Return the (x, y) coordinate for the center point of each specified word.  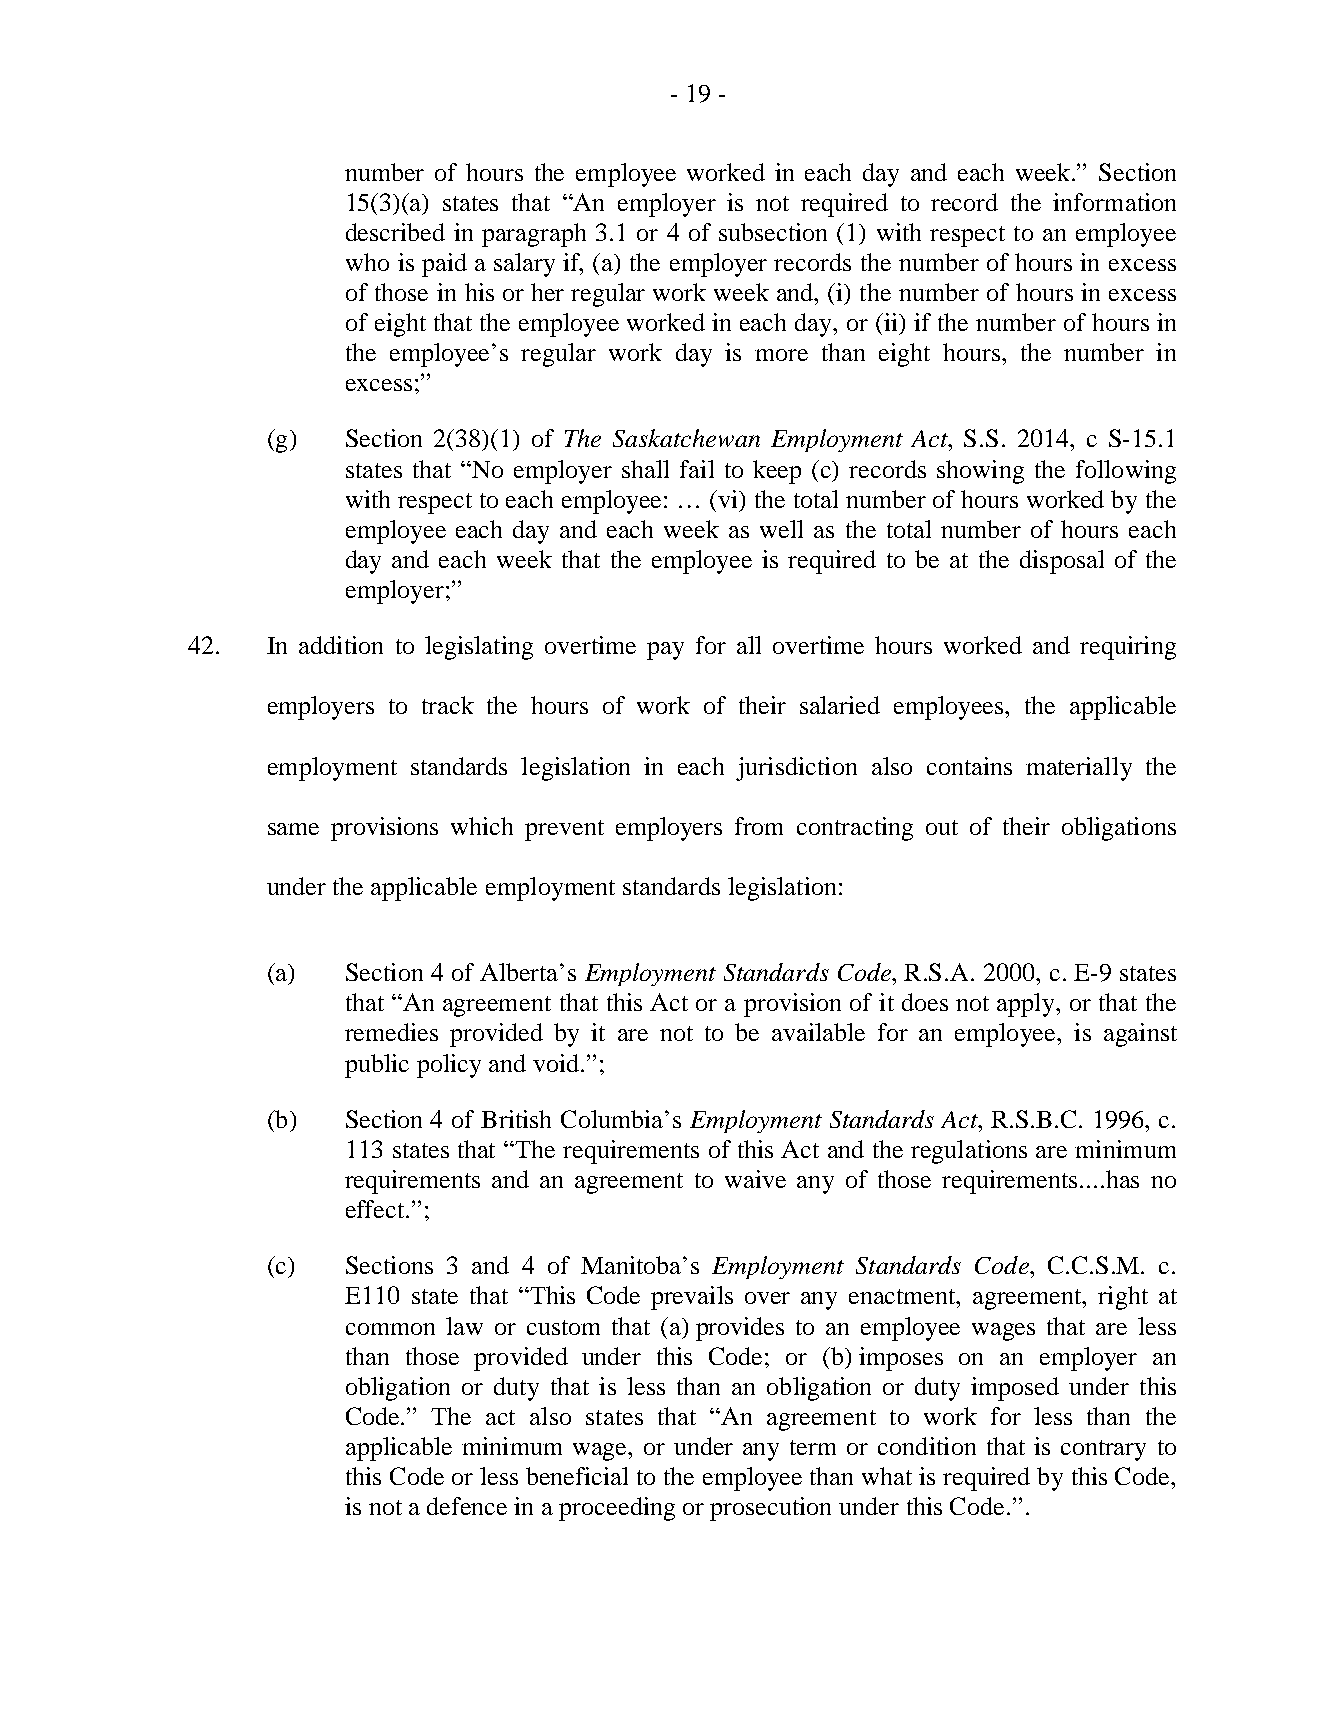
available (818, 1032)
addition (341, 645)
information (1114, 202)
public (377, 1066)
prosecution (770, 1509)
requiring (1128, 648)
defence (467, 1506)
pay (665, 651)
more (781, 355)
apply (1027, 1005)
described (395, 232)
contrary (1103, 1450)
